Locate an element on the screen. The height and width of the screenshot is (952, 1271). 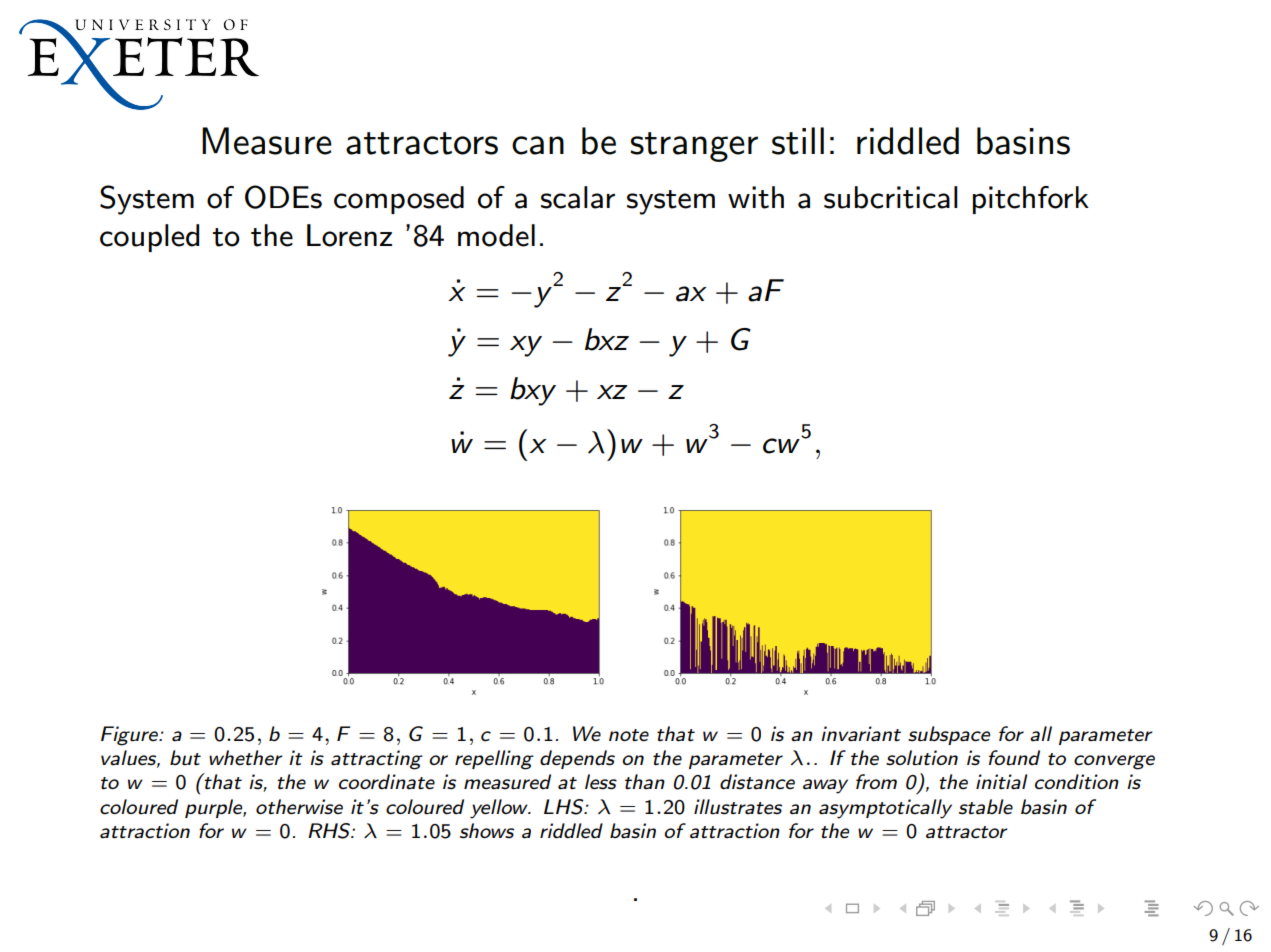
model is located at coordinates (496, 235).
